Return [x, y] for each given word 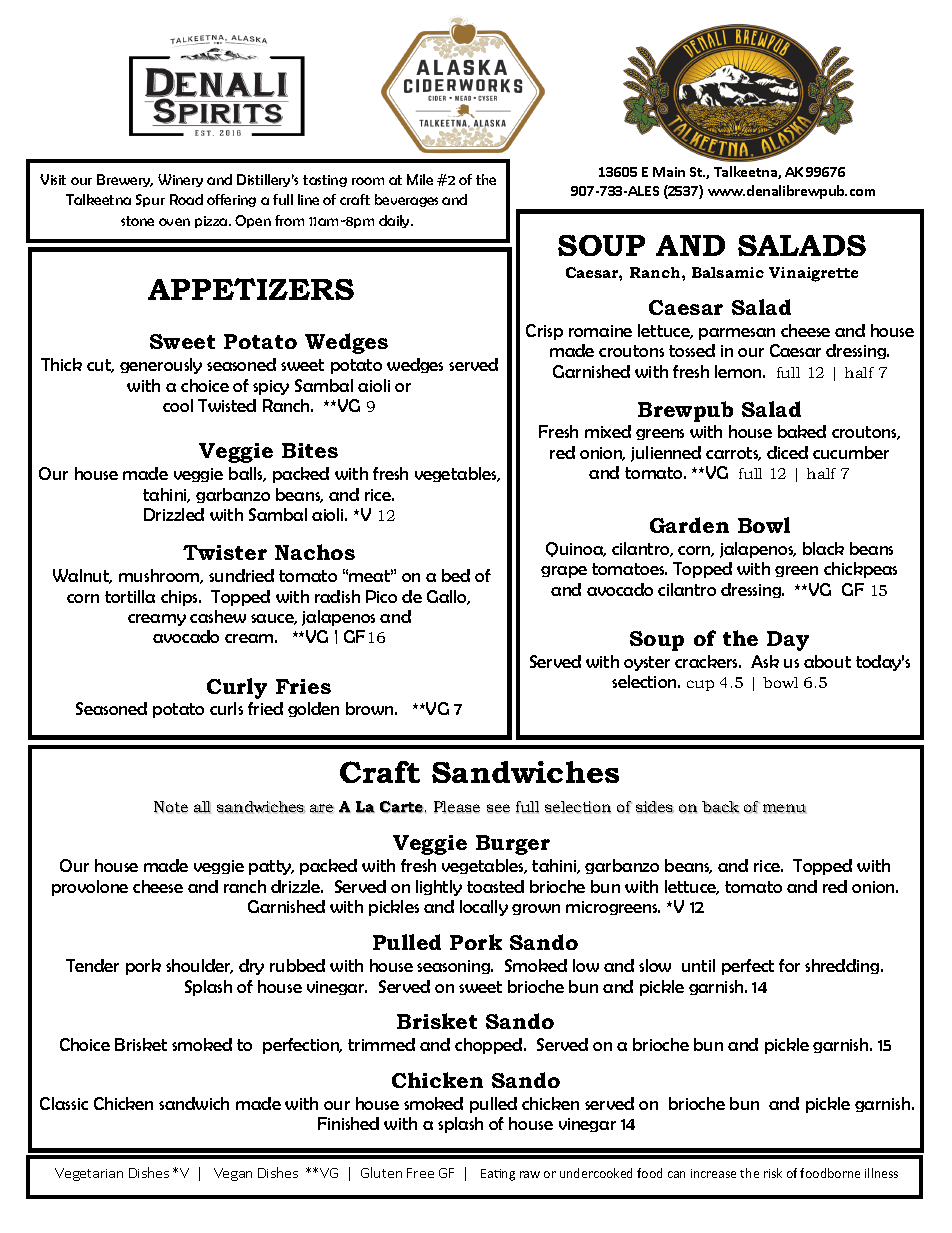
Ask [765, 661]
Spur [150, 200]
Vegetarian [89, 1174]
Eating [498, 1175]
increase [713, 1173]
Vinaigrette [813, 274]
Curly [237, 688]
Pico [381, 596]
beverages [406, 200]
